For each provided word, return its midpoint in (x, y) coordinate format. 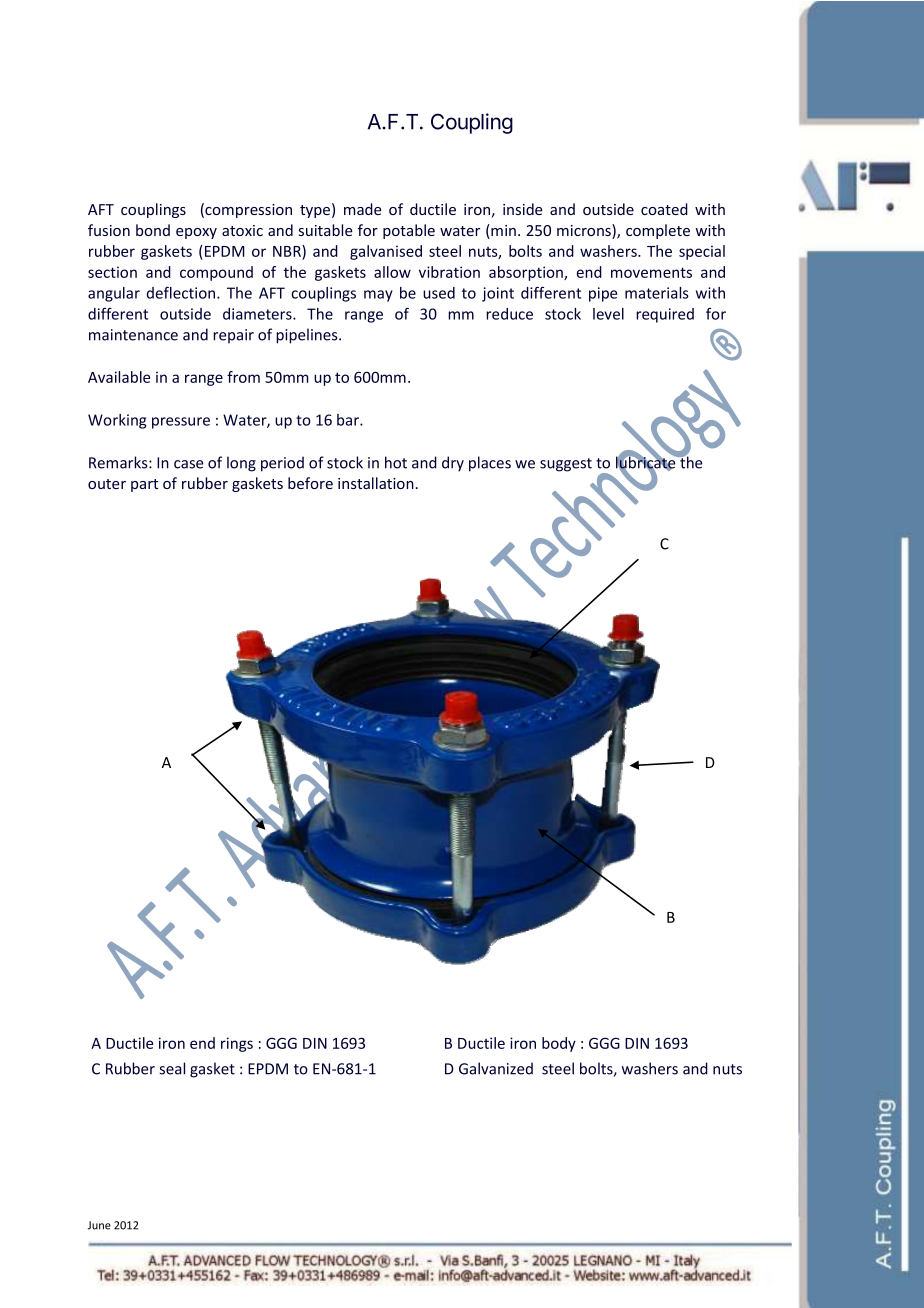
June (99, 1225)
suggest (566, 465)
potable (409, 231)
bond (153, 230)
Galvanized (496, 1068)
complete (658, 231)
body (559, 1044)
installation (376, 483)
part (144, 485)
